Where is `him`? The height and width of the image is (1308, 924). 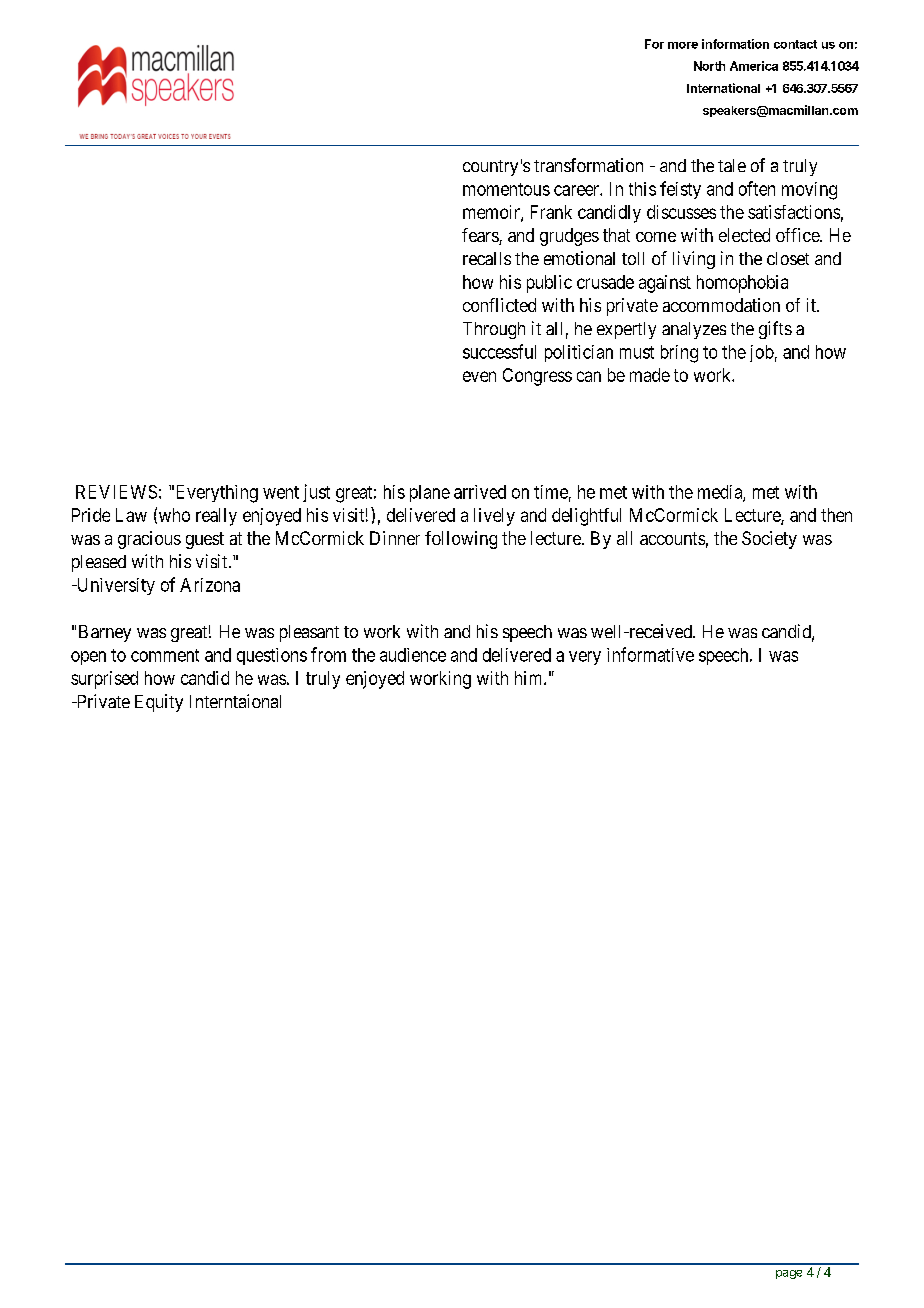
him is located at coordinates (530, 678).
